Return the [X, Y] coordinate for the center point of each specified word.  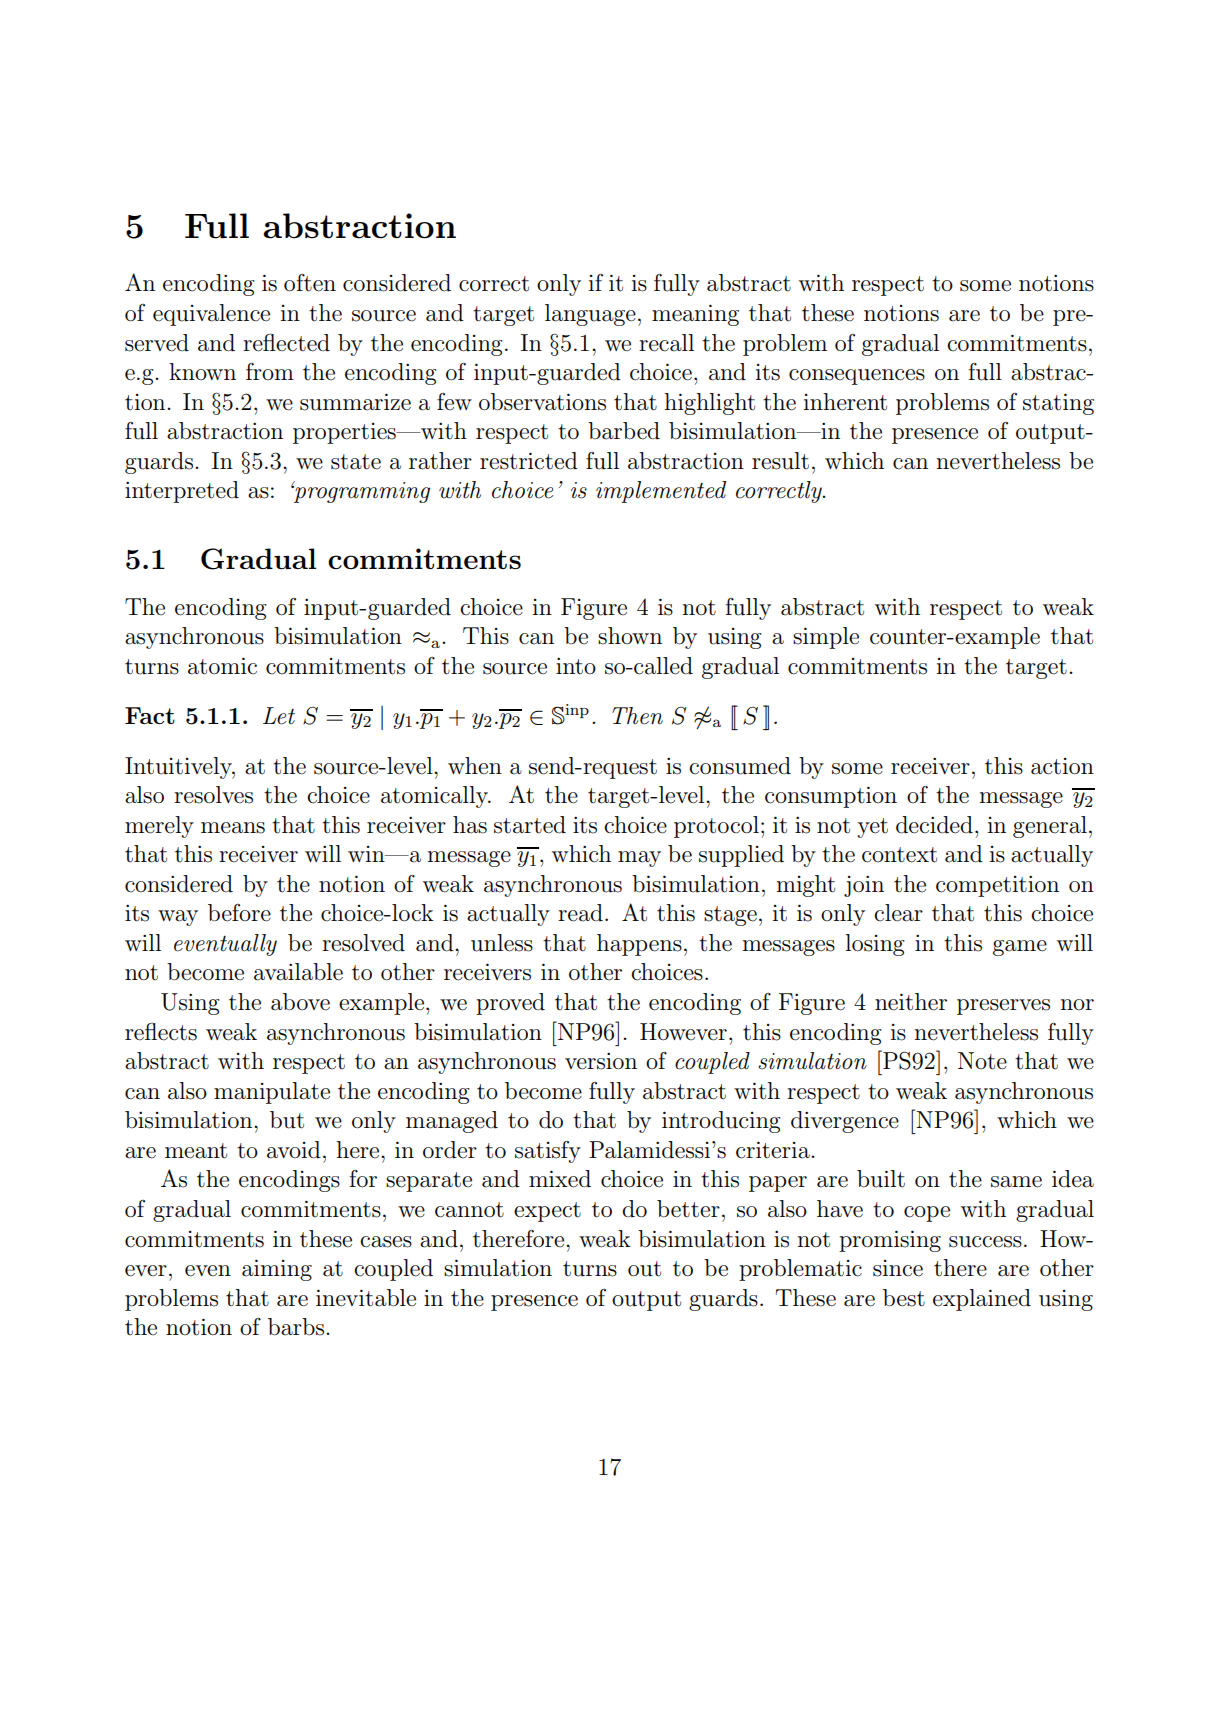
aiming [277, 1270]
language [590, 315]
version [601, 1061]
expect [547, 1212]
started [530, 825]
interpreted [182, 492]
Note [982, 1061]
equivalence [211, 315]
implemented [661, 492]
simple [826, 638]
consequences [857, 377]
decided [934, 825]
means [233, 828]
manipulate [272, 1093]
